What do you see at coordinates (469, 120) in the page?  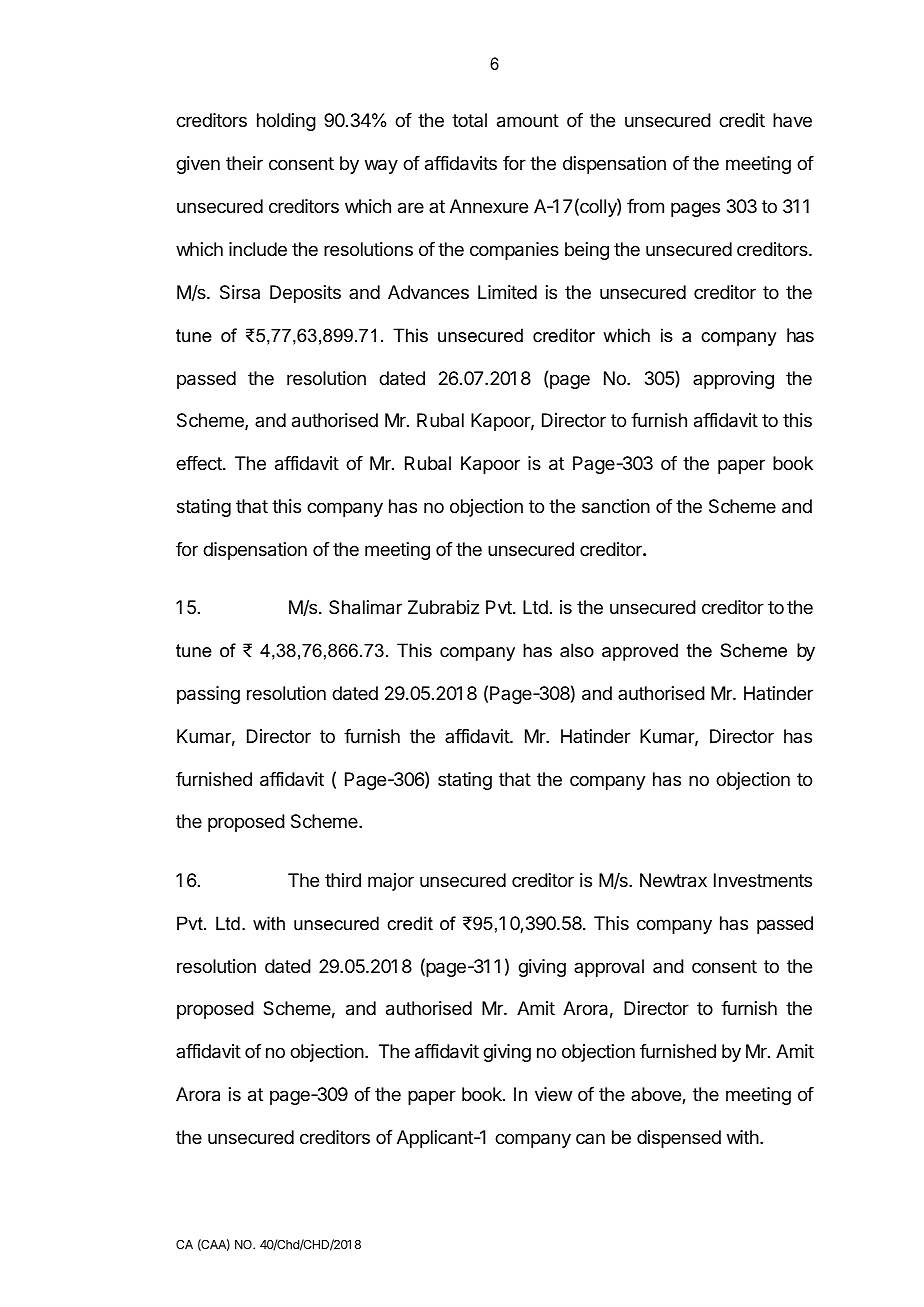 I see `total` at bounding box center [469, 120].
